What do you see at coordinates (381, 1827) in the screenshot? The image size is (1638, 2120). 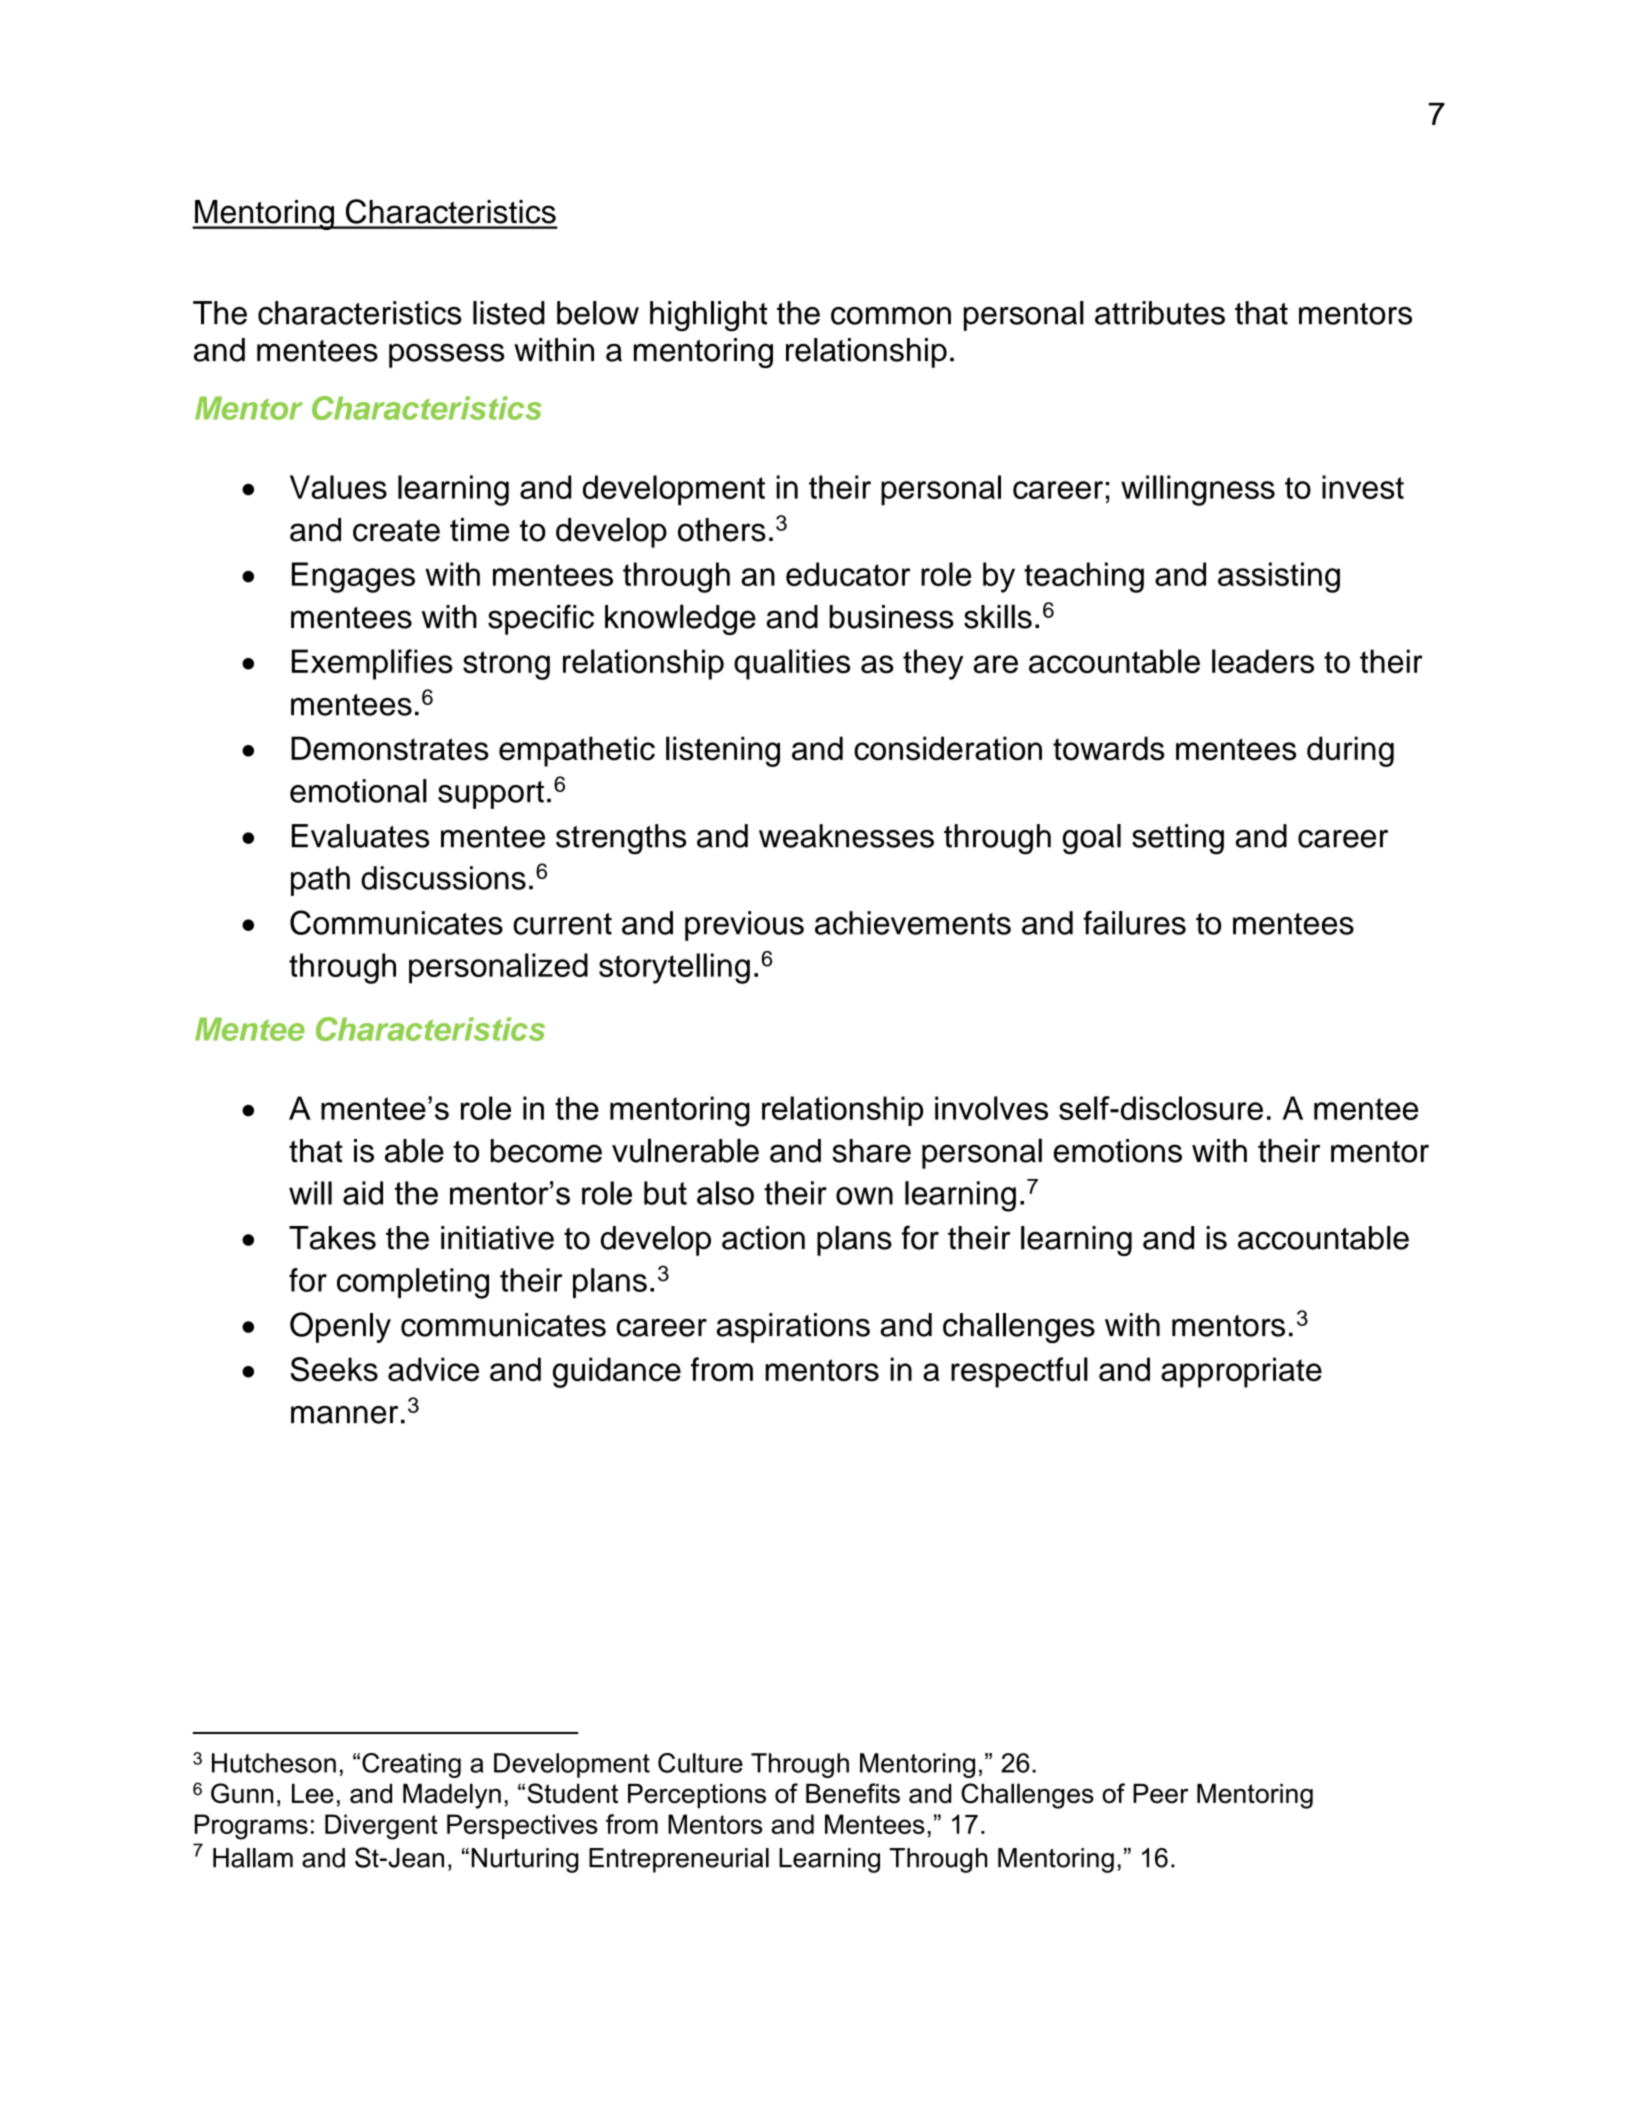 I see `Divergent` at bounding box center [381, 1827].
